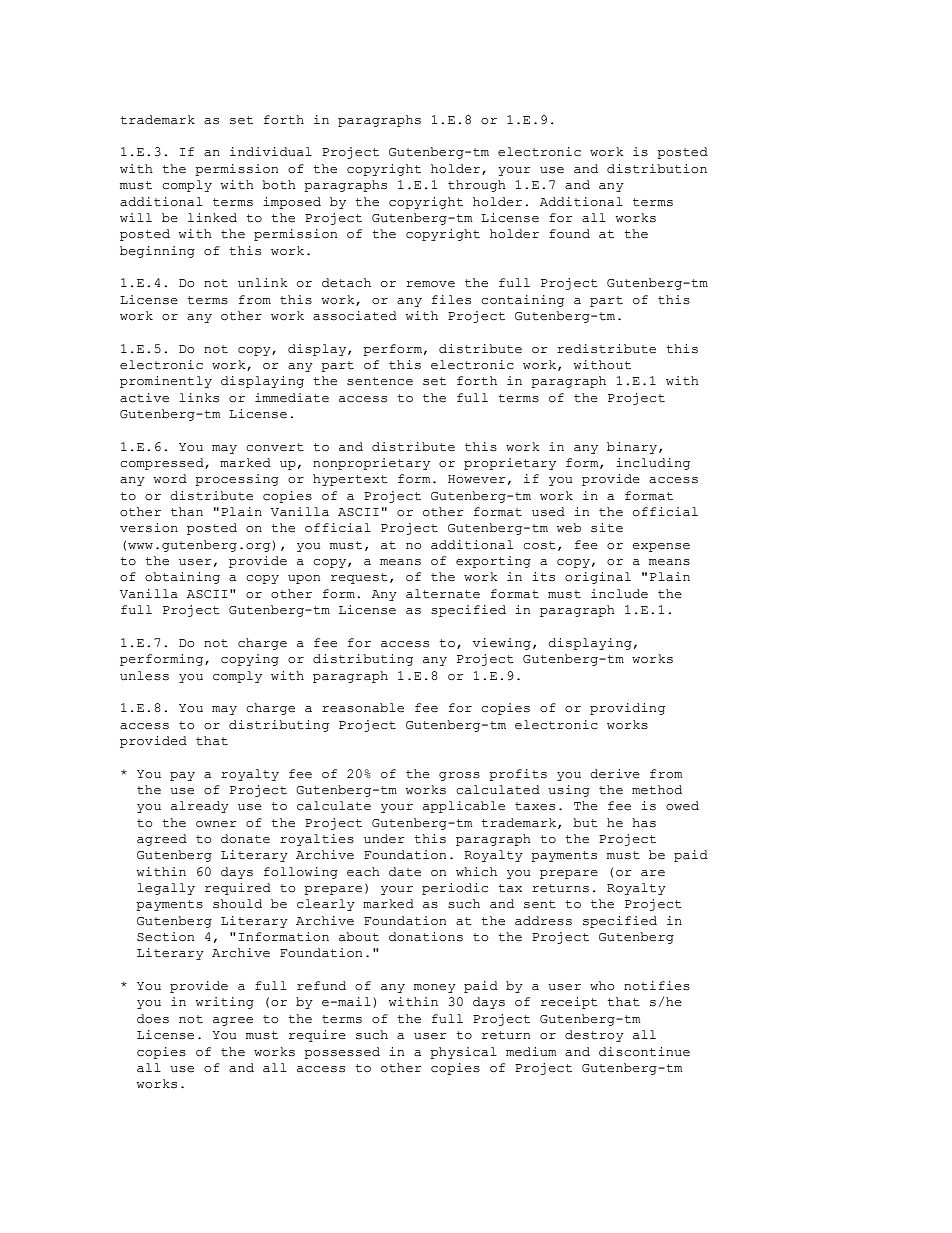  I want to click on through, so click(477, 186).
